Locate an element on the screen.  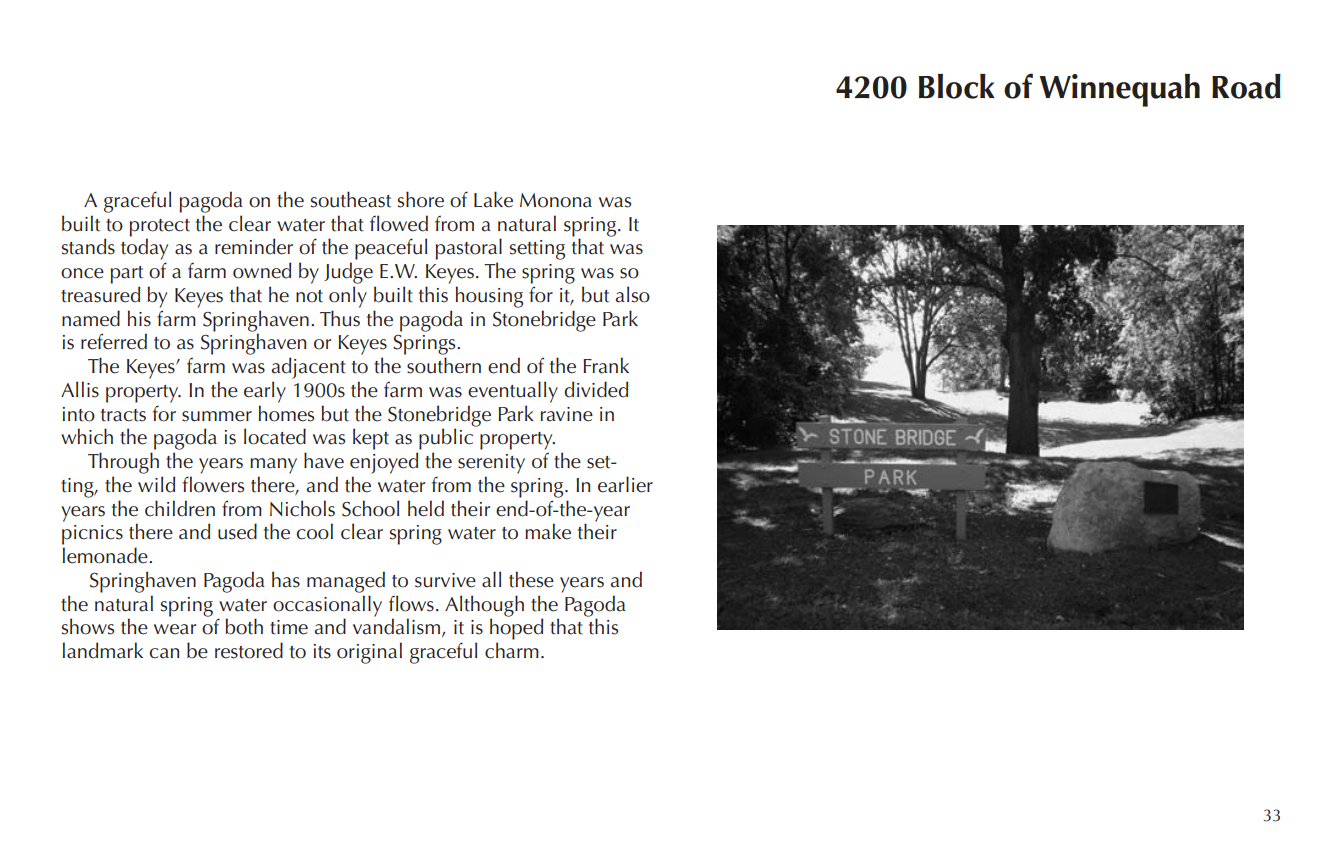
owned is located at coordinates (262, 270).
